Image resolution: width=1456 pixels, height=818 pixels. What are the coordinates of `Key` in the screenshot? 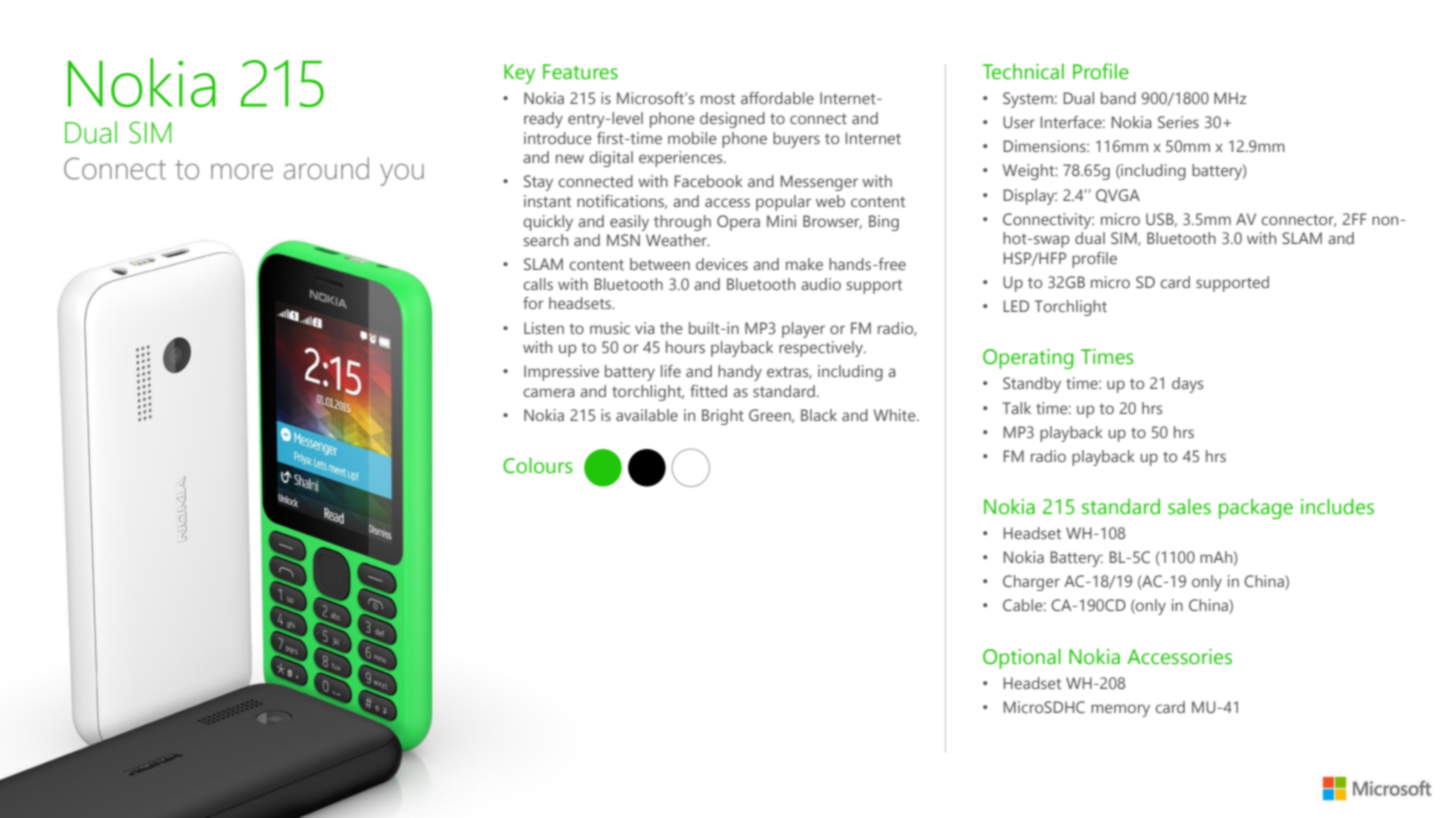 It's located at (519, 74).
